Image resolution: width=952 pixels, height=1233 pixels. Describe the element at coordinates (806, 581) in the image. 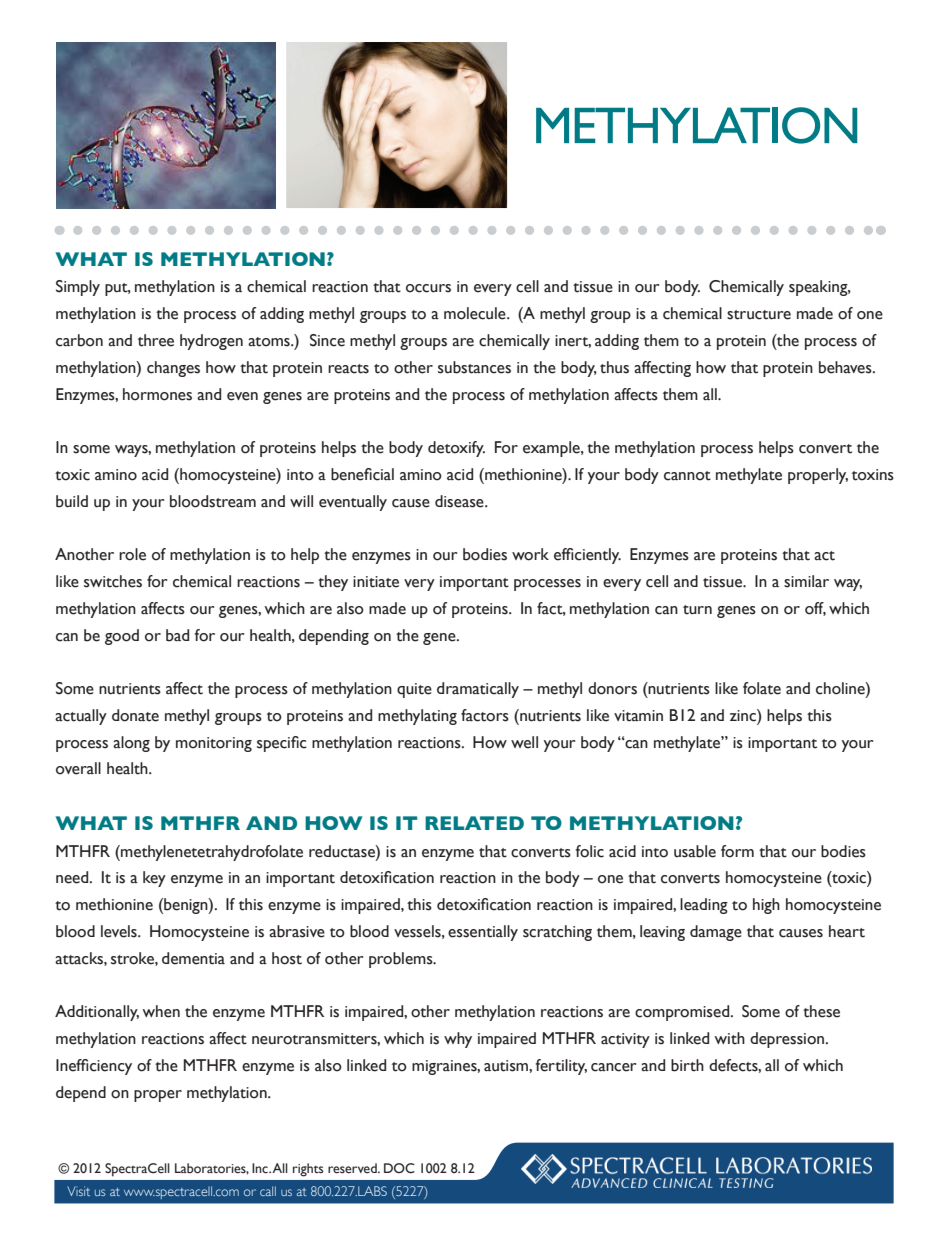

I see `similar` at that location.
